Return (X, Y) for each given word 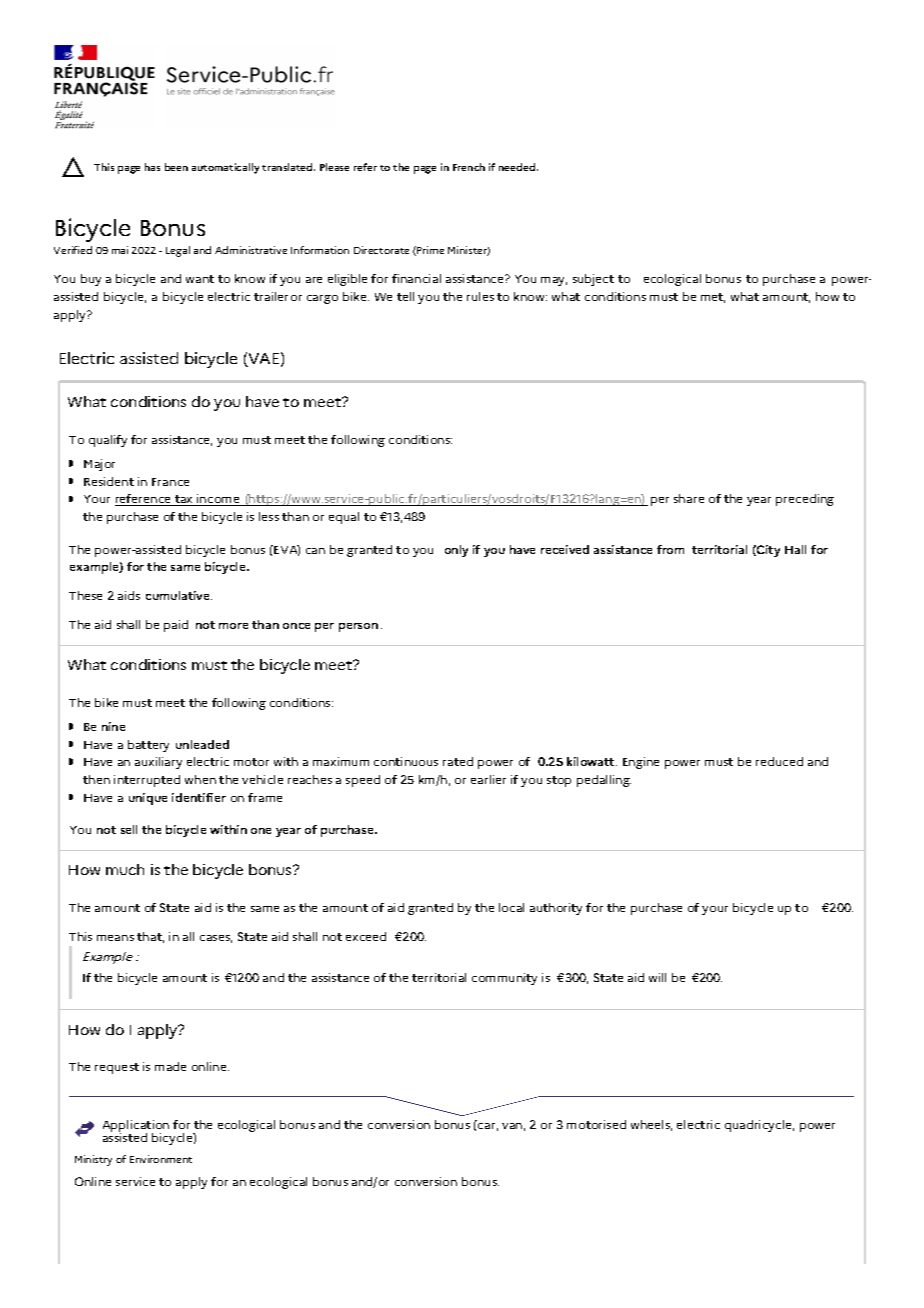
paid (176, 626)
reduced (779, 761)
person (358, 627)
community (504, 979)
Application (136, 1127)
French (469, 167)
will (657, 977)
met (713, 298)
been (176, 167)
